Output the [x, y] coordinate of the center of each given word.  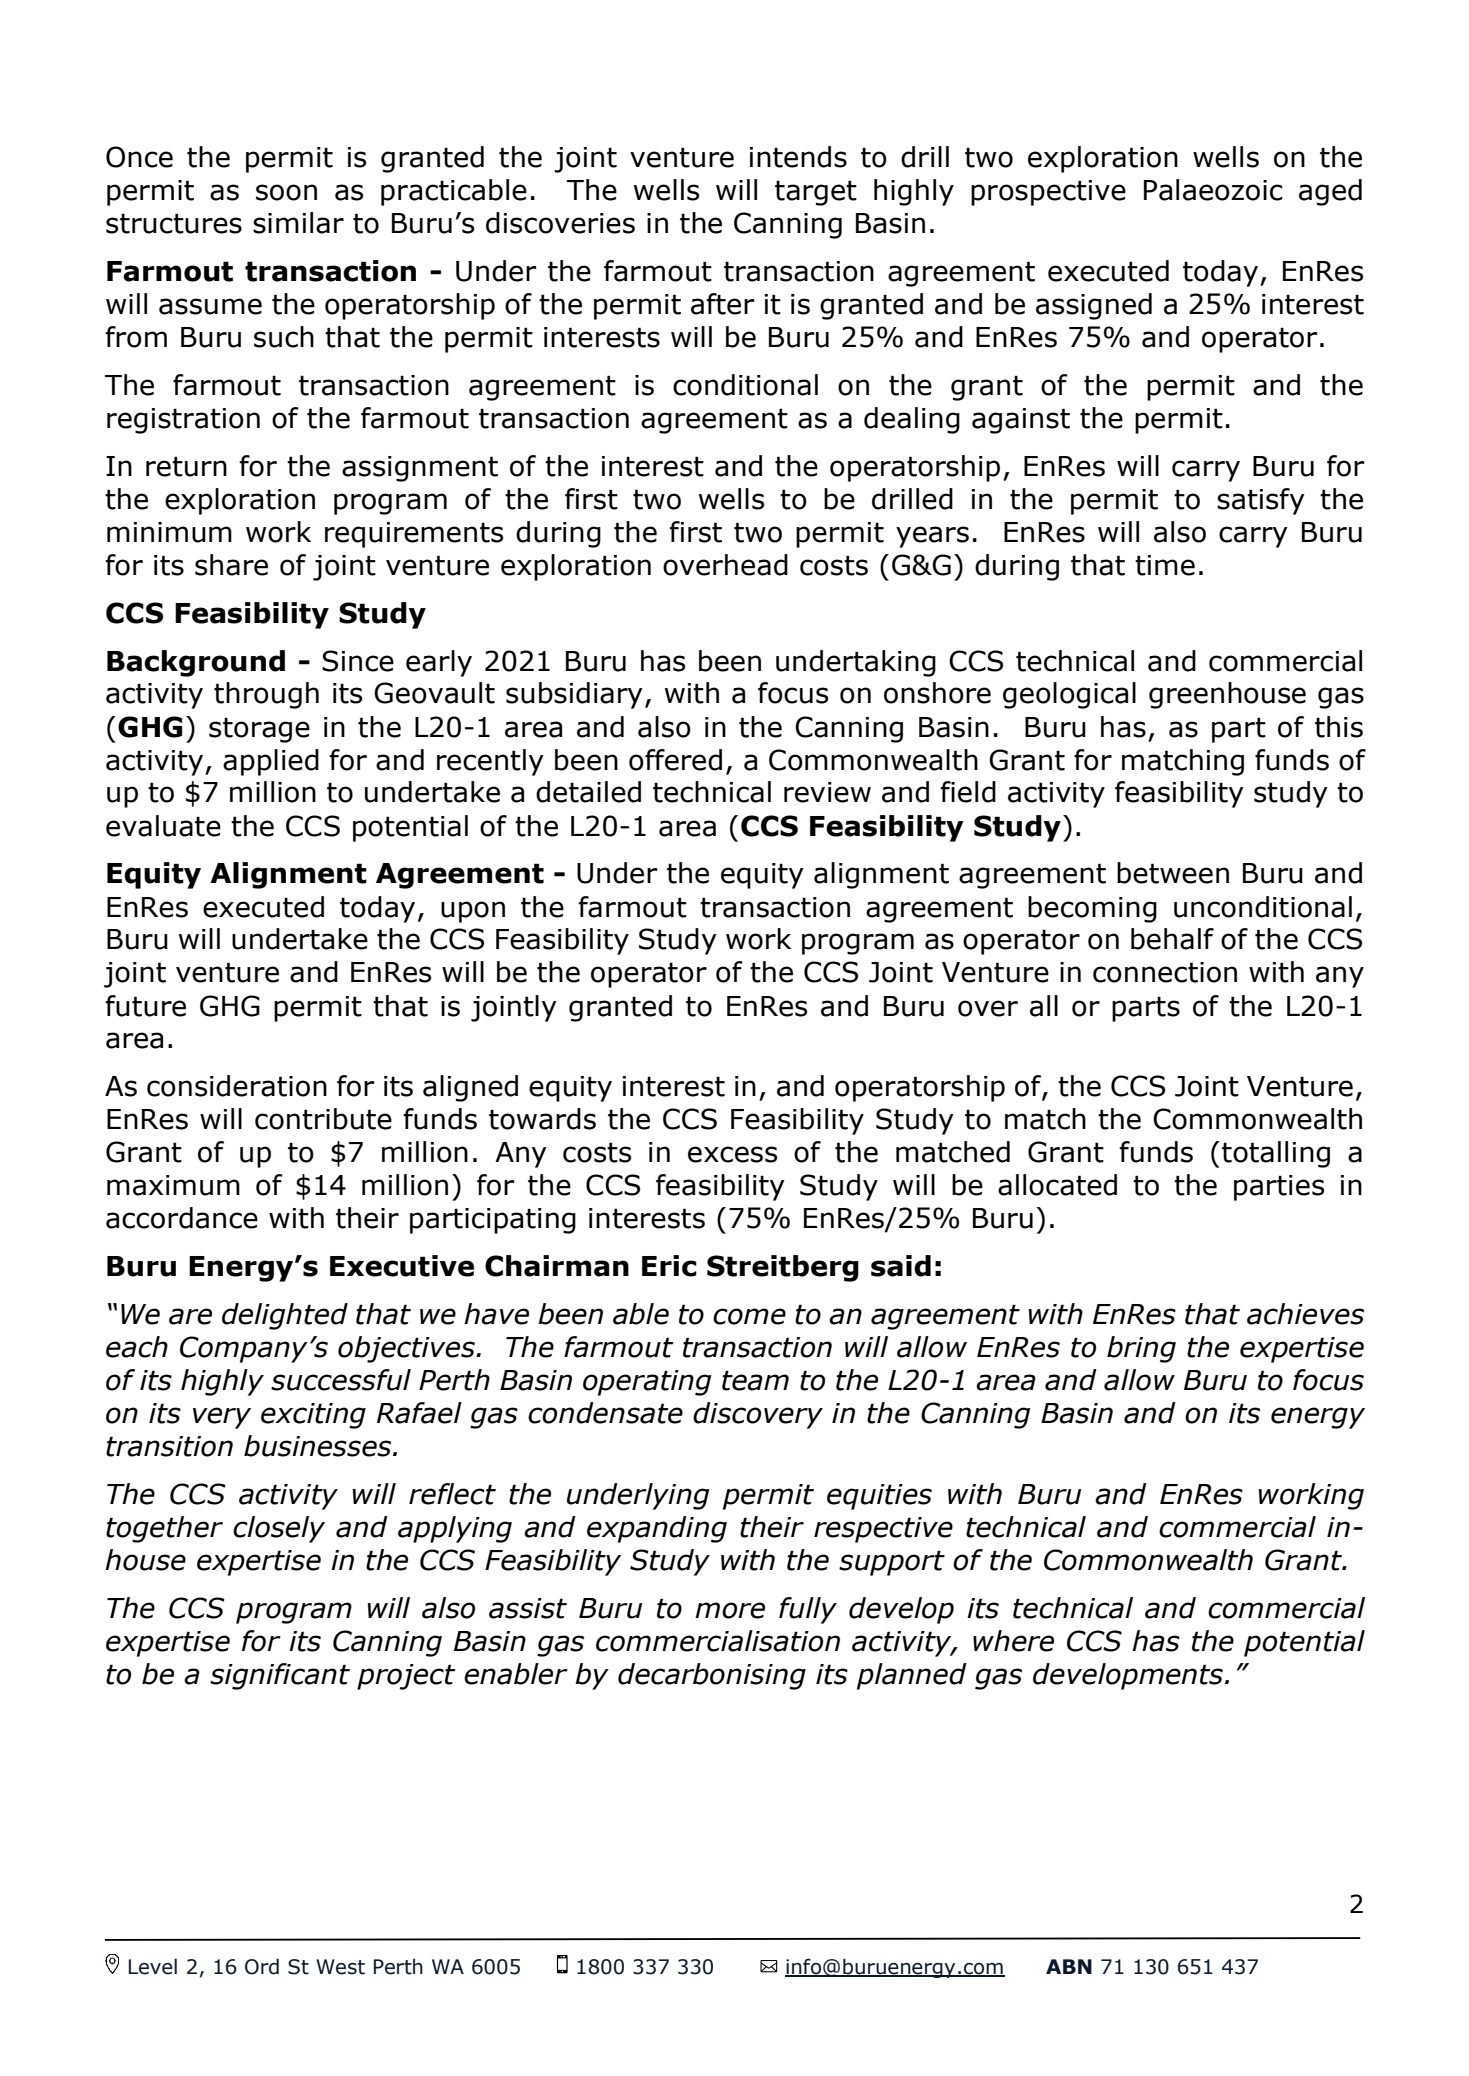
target [816, 193]
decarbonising [712, 1676]
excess [732, 1154]
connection [1165, 972]
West [340, 1967]
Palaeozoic [1213, 190]
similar [298, 223]
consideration [237, 1086]
